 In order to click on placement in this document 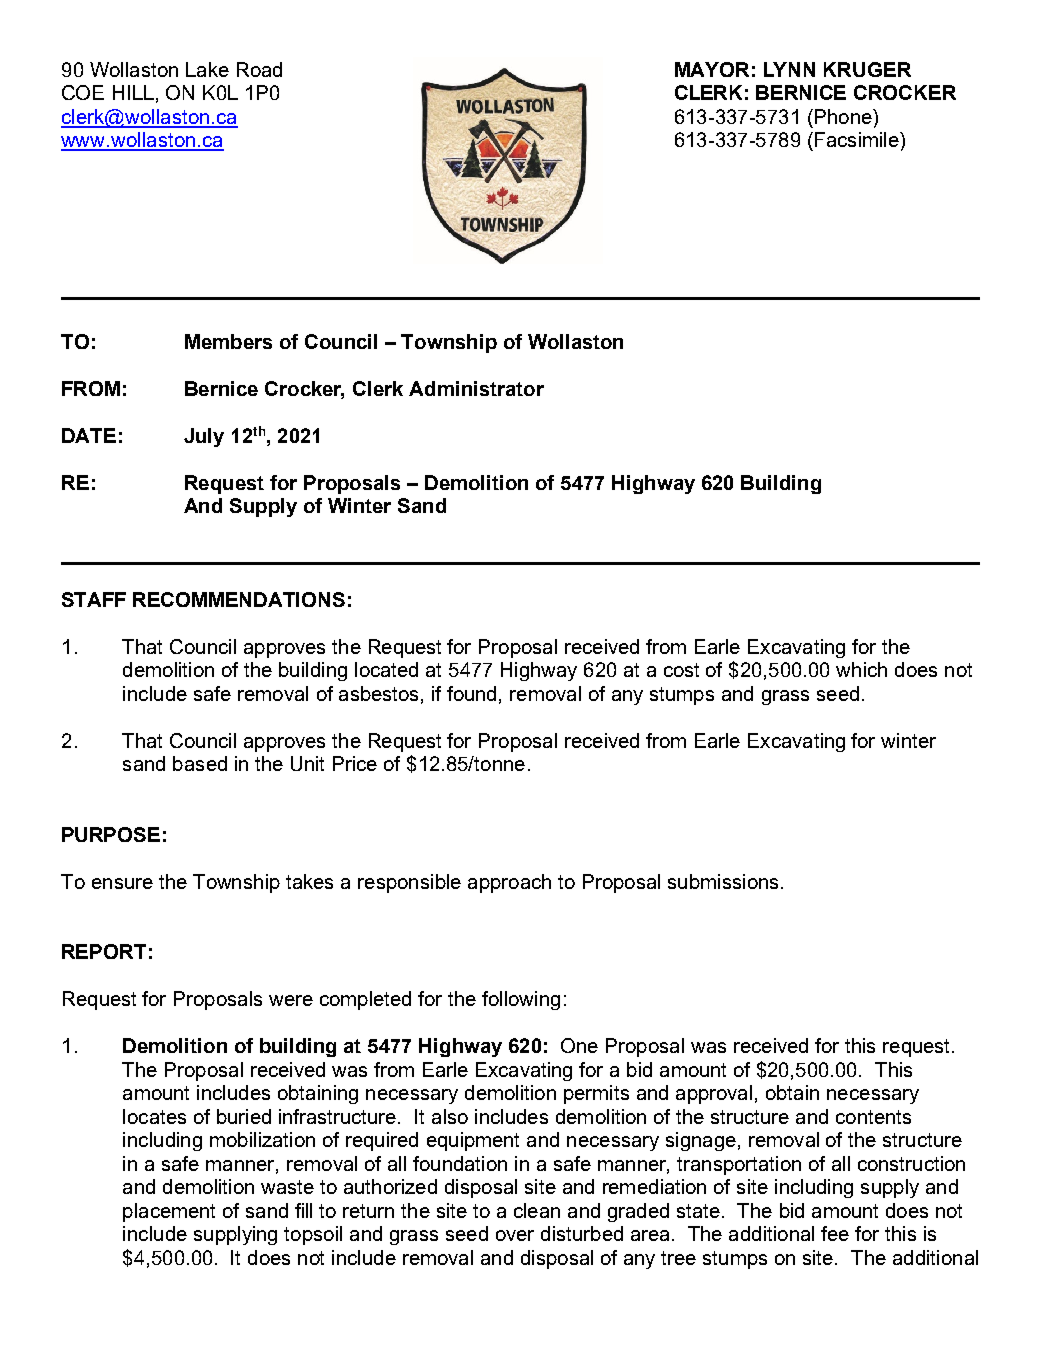, I will do `click(169, 1212)`.
